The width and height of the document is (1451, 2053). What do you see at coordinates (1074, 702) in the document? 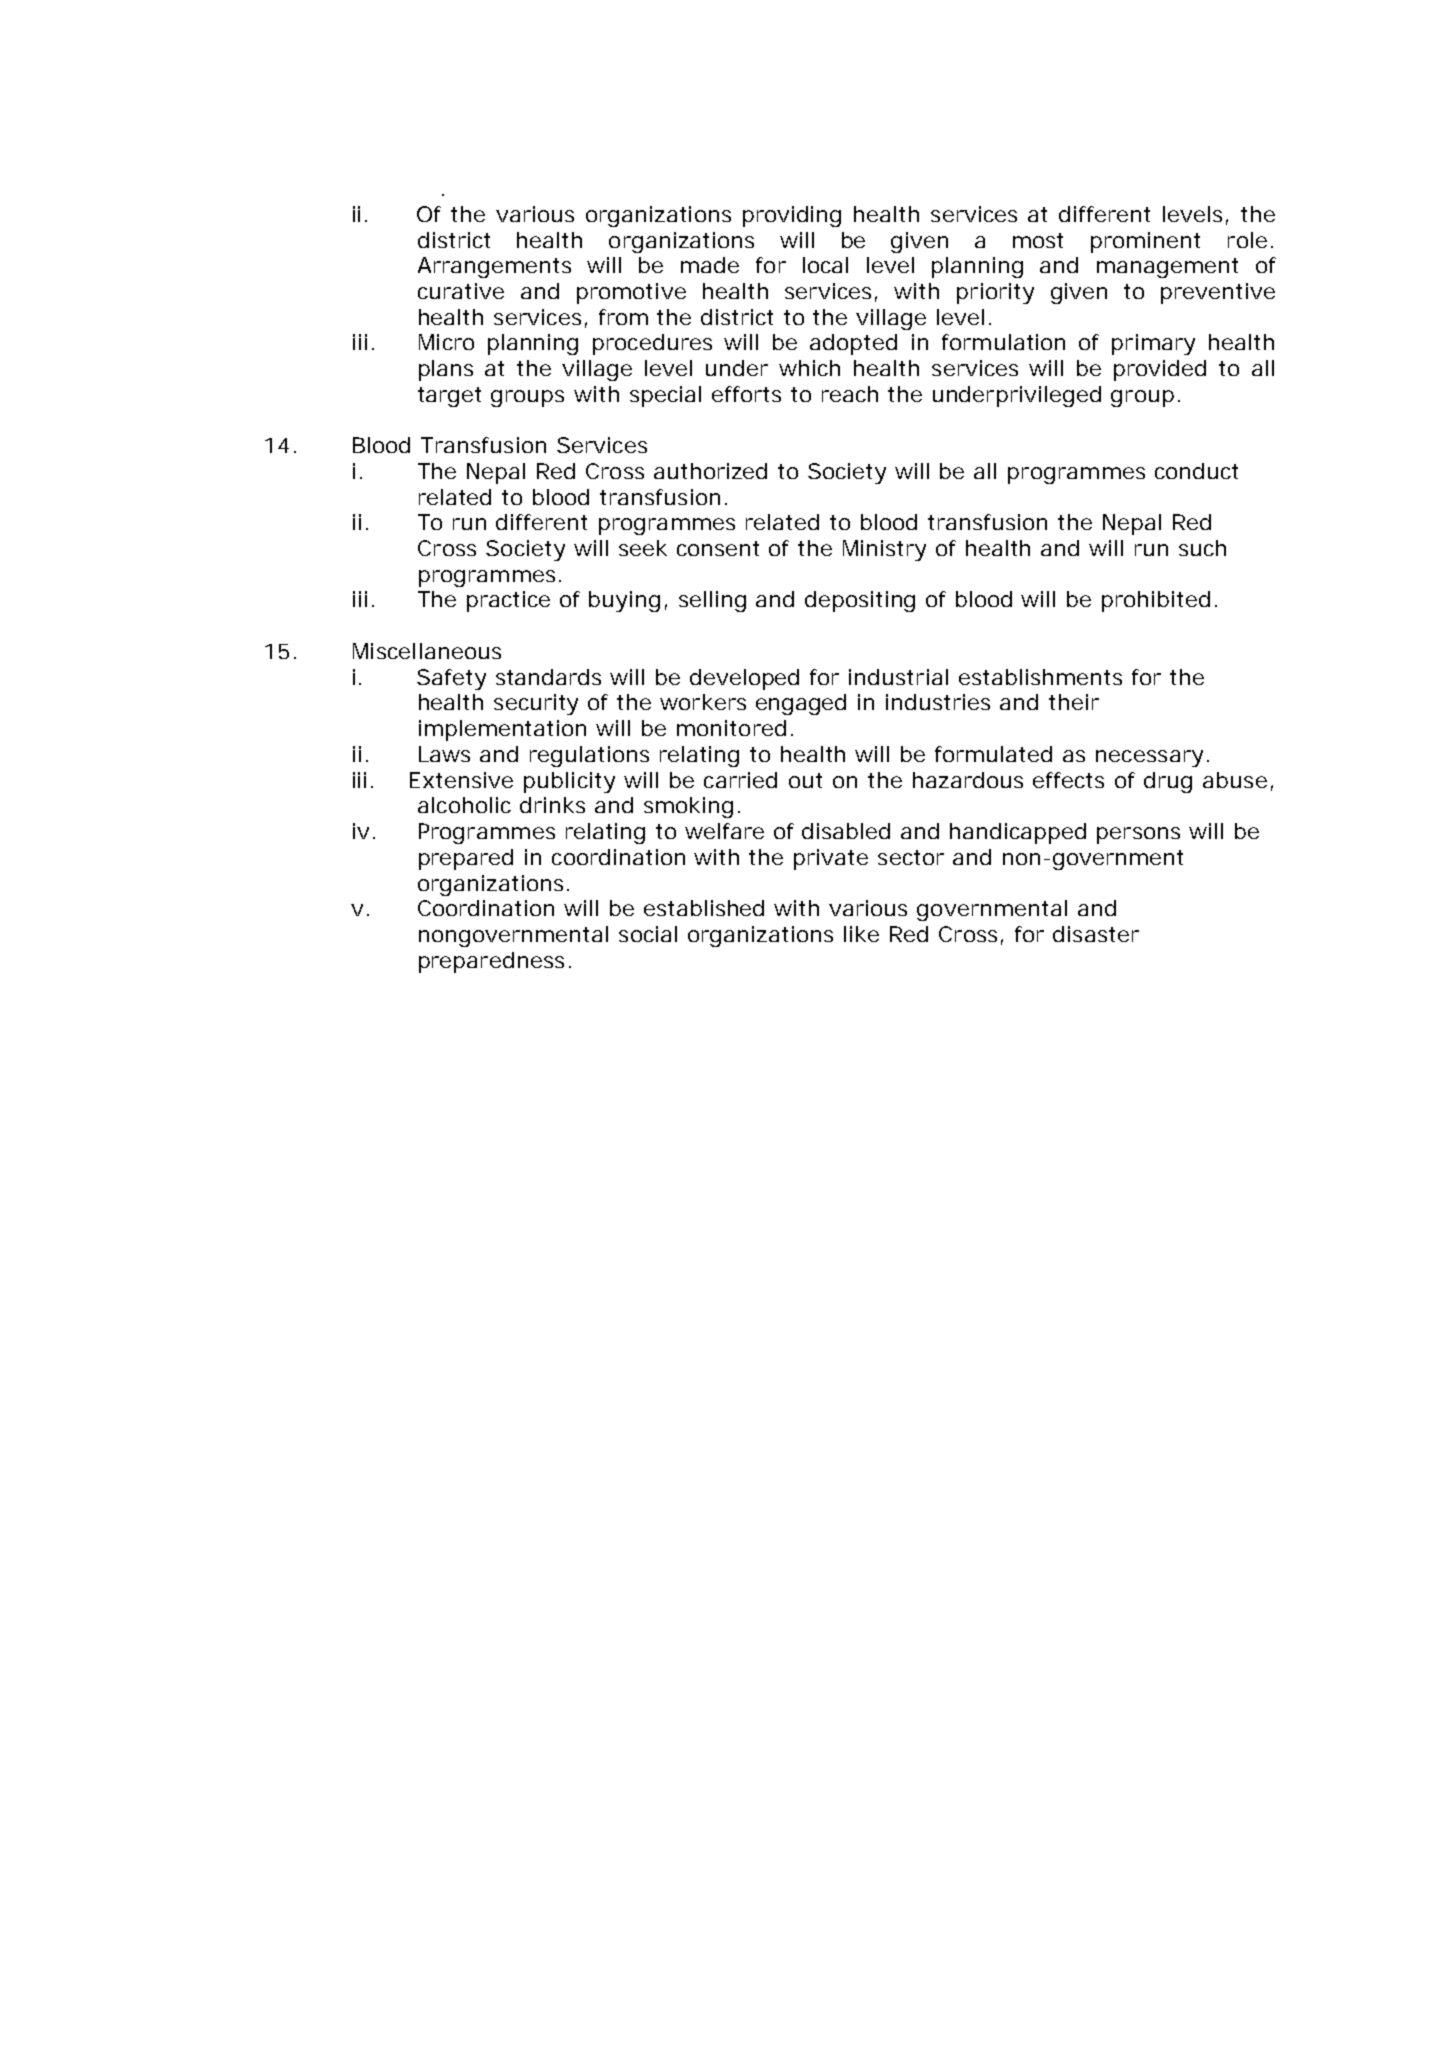
I see `their` at bounding box center [1074, 702].
